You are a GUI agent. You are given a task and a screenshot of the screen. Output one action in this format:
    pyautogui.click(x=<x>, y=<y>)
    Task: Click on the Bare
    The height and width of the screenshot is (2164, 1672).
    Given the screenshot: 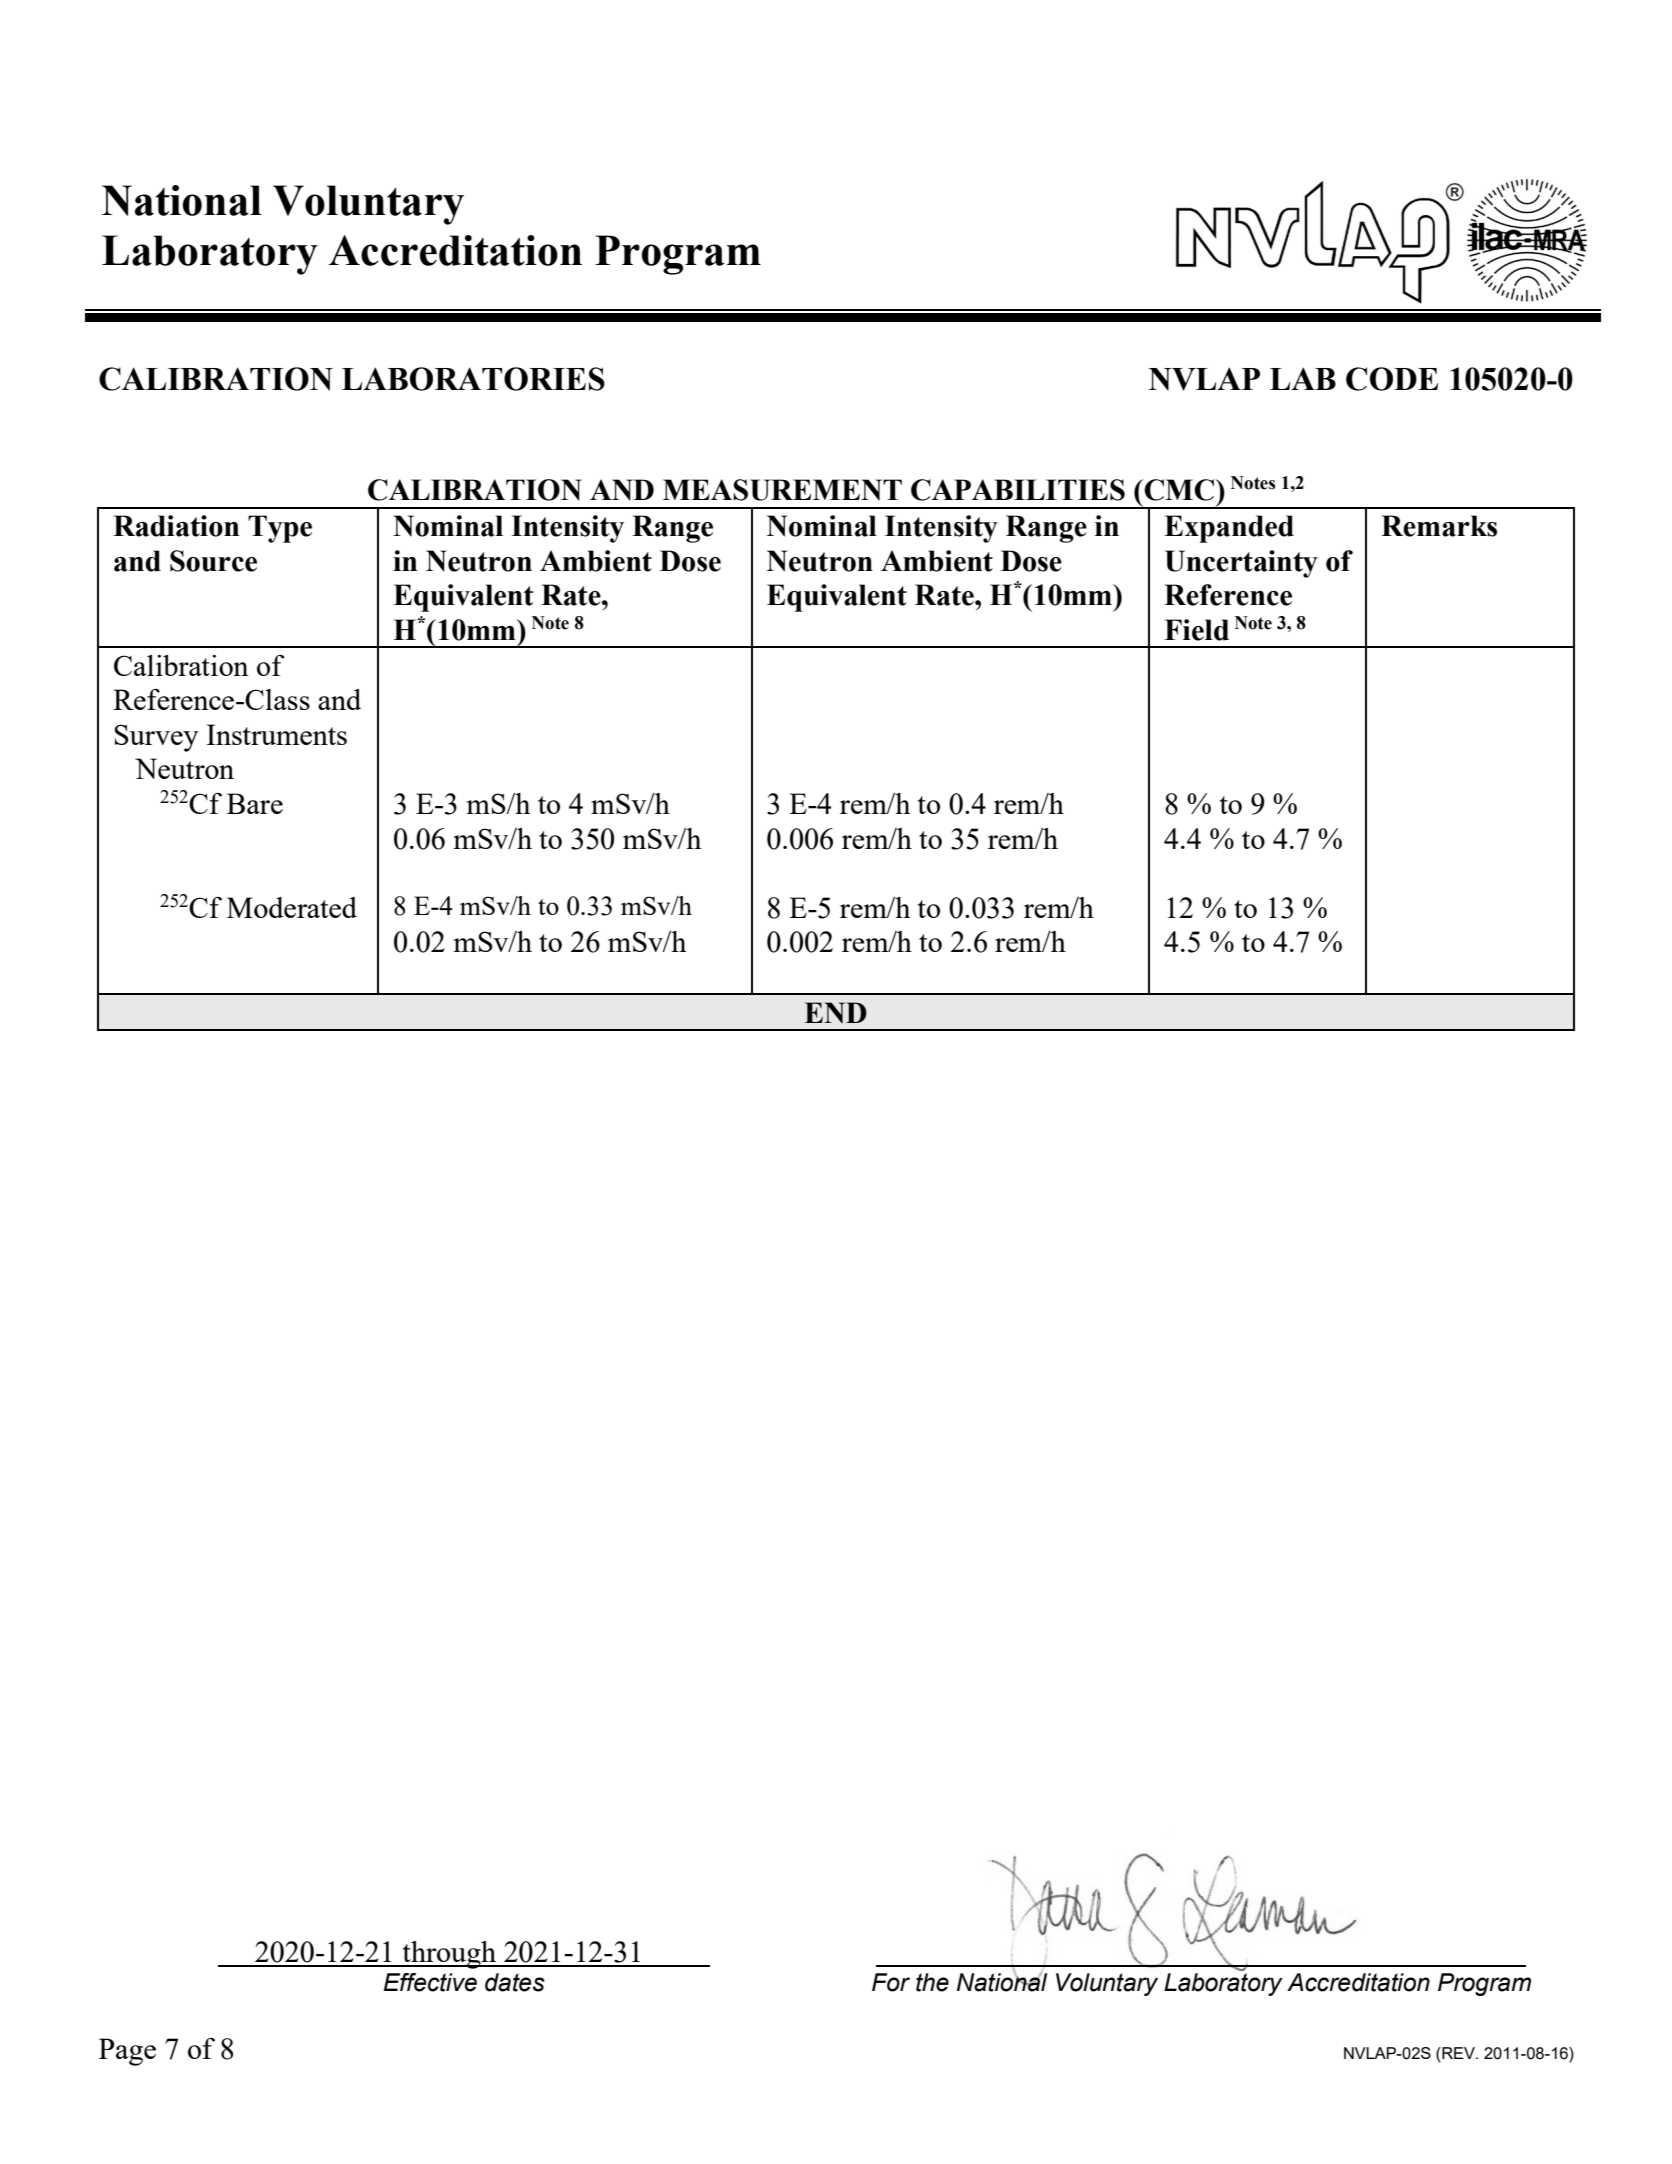 What is the action you would take?
    pyautogui.click(x=255, y=803)
